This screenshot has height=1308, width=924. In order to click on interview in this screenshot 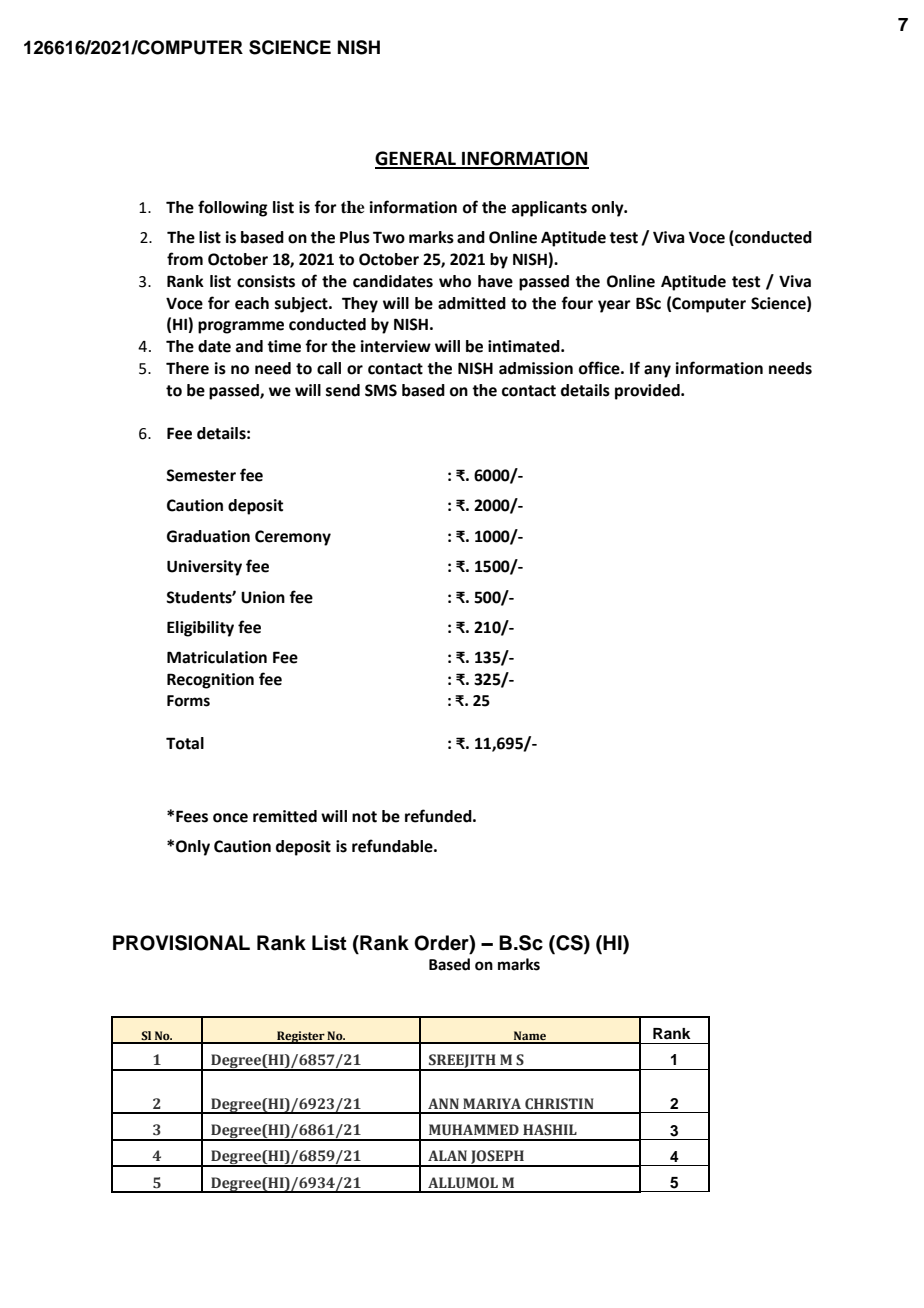, I will do `click(396, 346)`.
